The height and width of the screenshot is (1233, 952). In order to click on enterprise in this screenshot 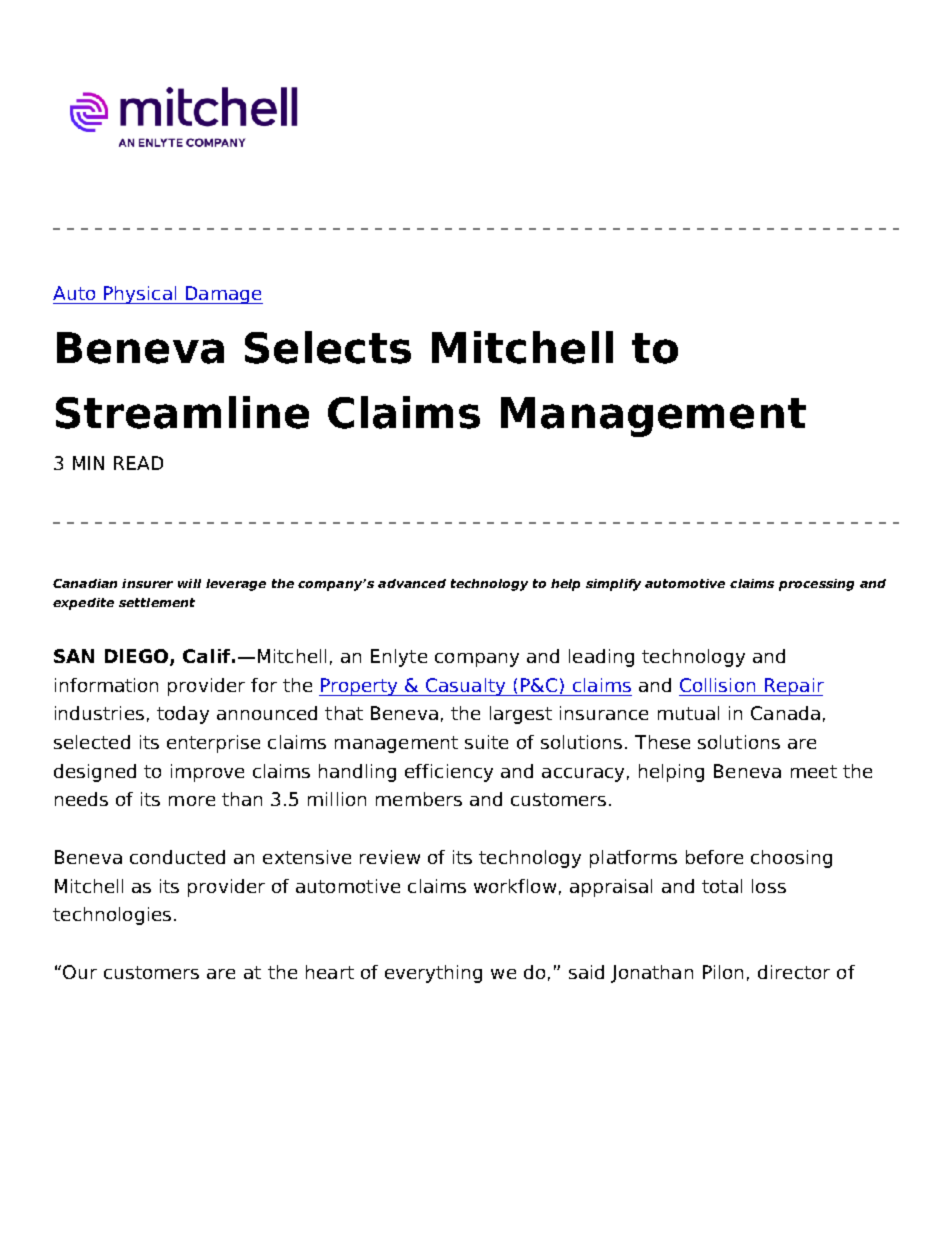, I will do `click(213, 744)`.
